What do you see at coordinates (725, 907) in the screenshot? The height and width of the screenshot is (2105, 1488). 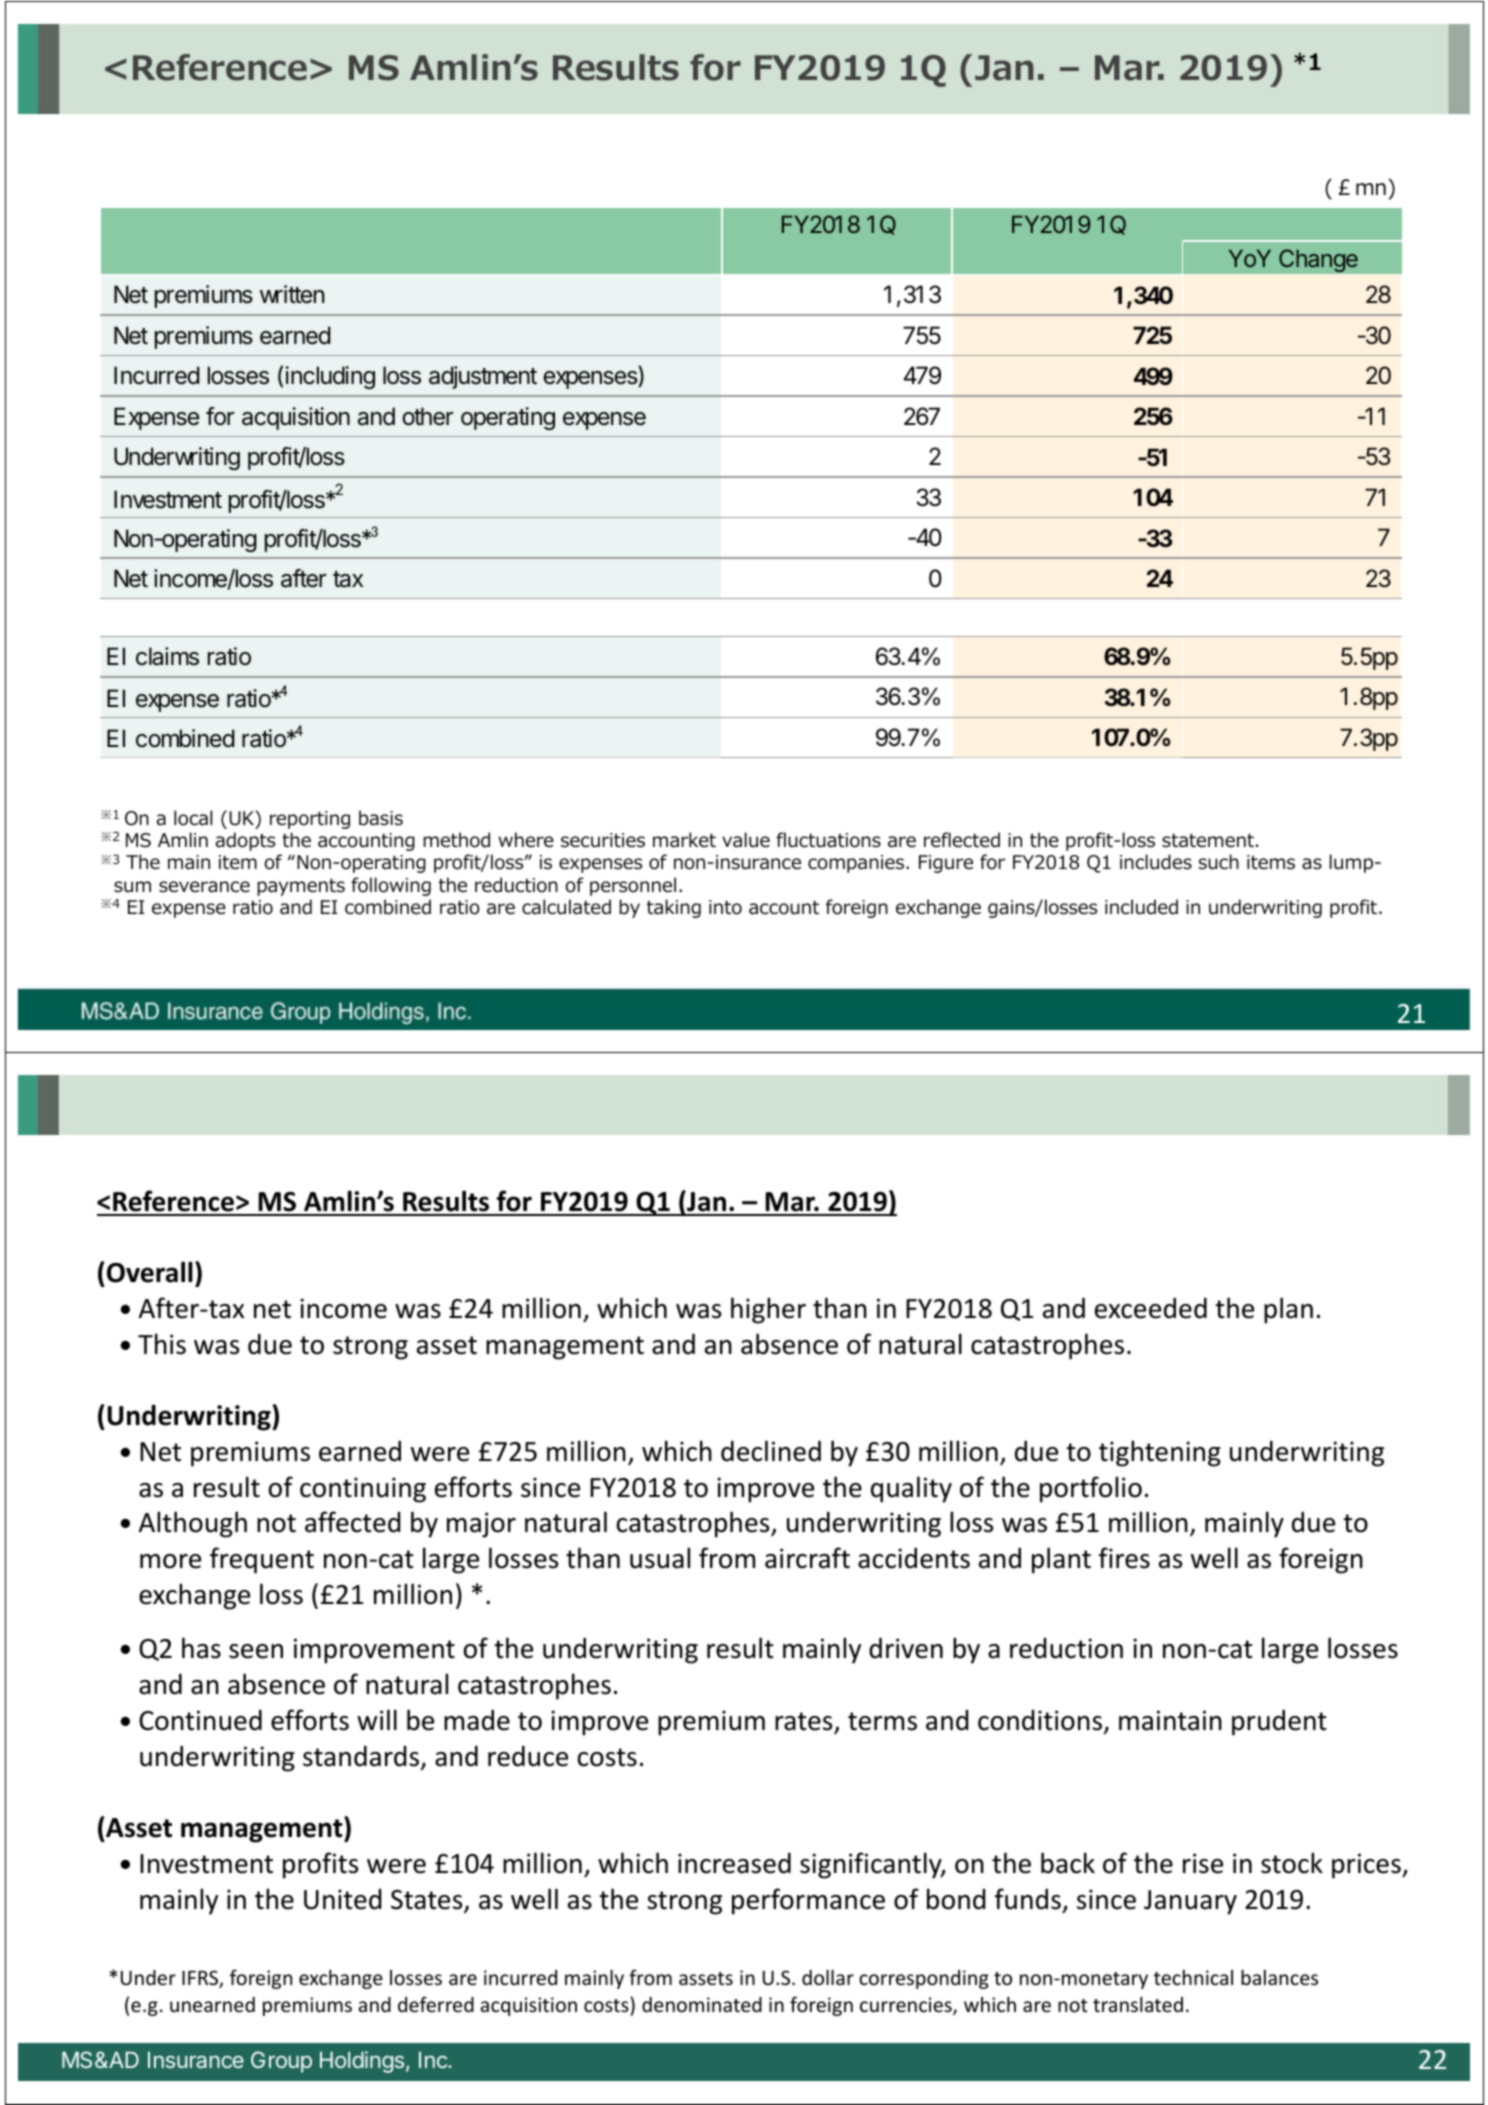 I see `into` at bounding box center [725, 907].
